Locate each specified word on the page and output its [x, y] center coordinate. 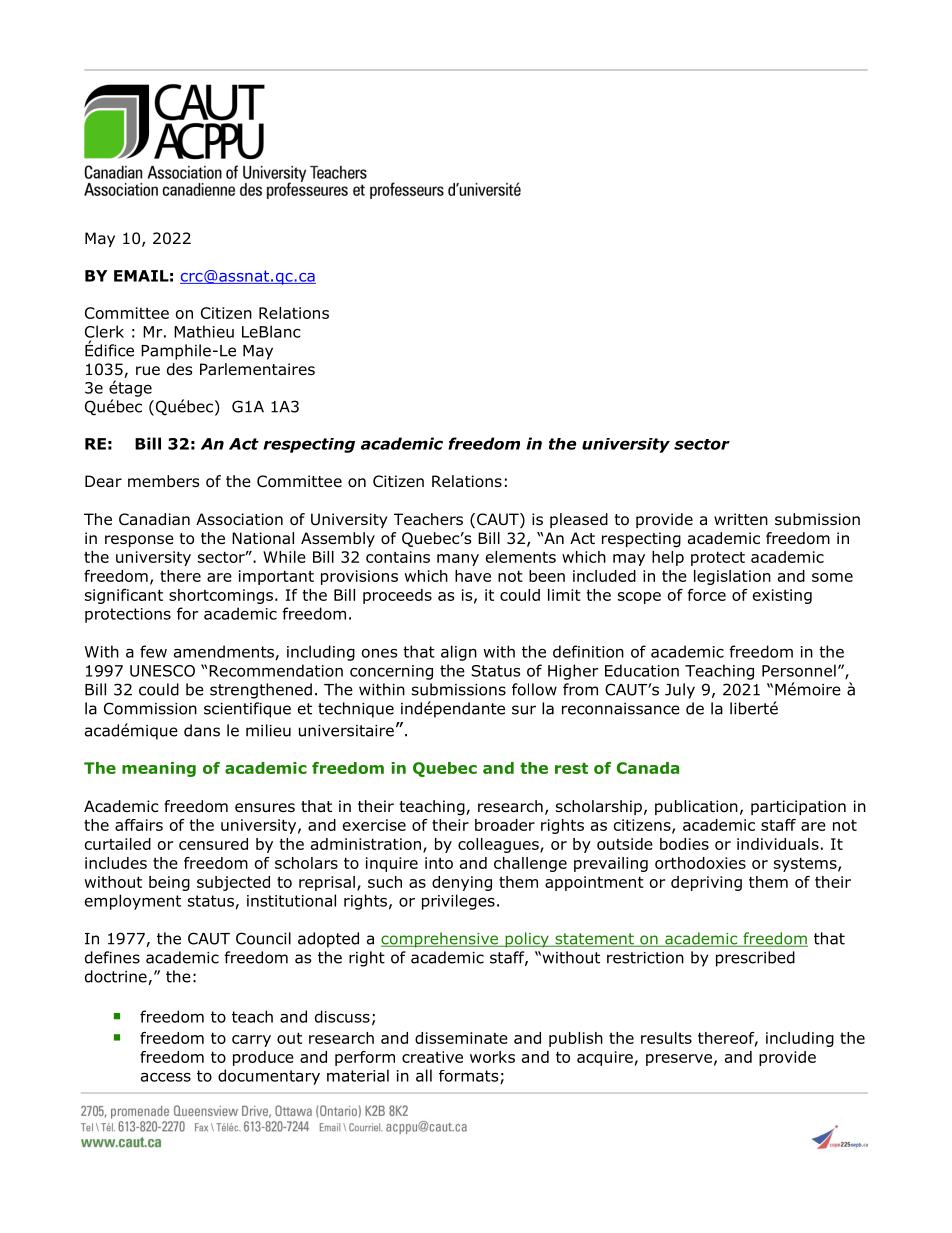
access [166, 1077]
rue [148, 370]
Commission [150, 708]
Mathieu [204, 331]
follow [534, 689]
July [680, 691]
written [741, 519]
